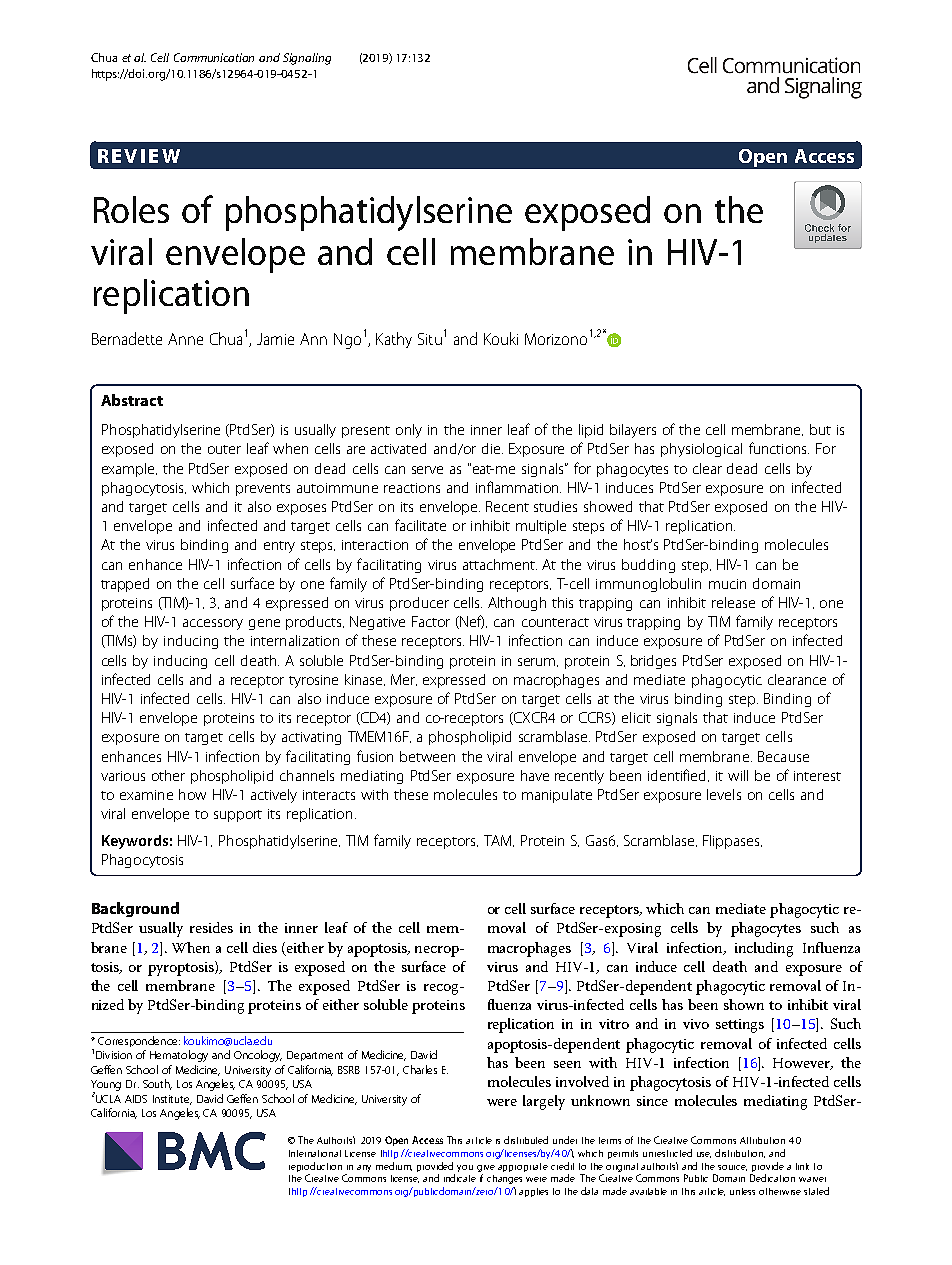 Image resolution: width=952 pixels, height=1265 pixels. What do you see at coordinates (738, 775) in the screenshot?
I see `will` at bounding box center [738, 775].
